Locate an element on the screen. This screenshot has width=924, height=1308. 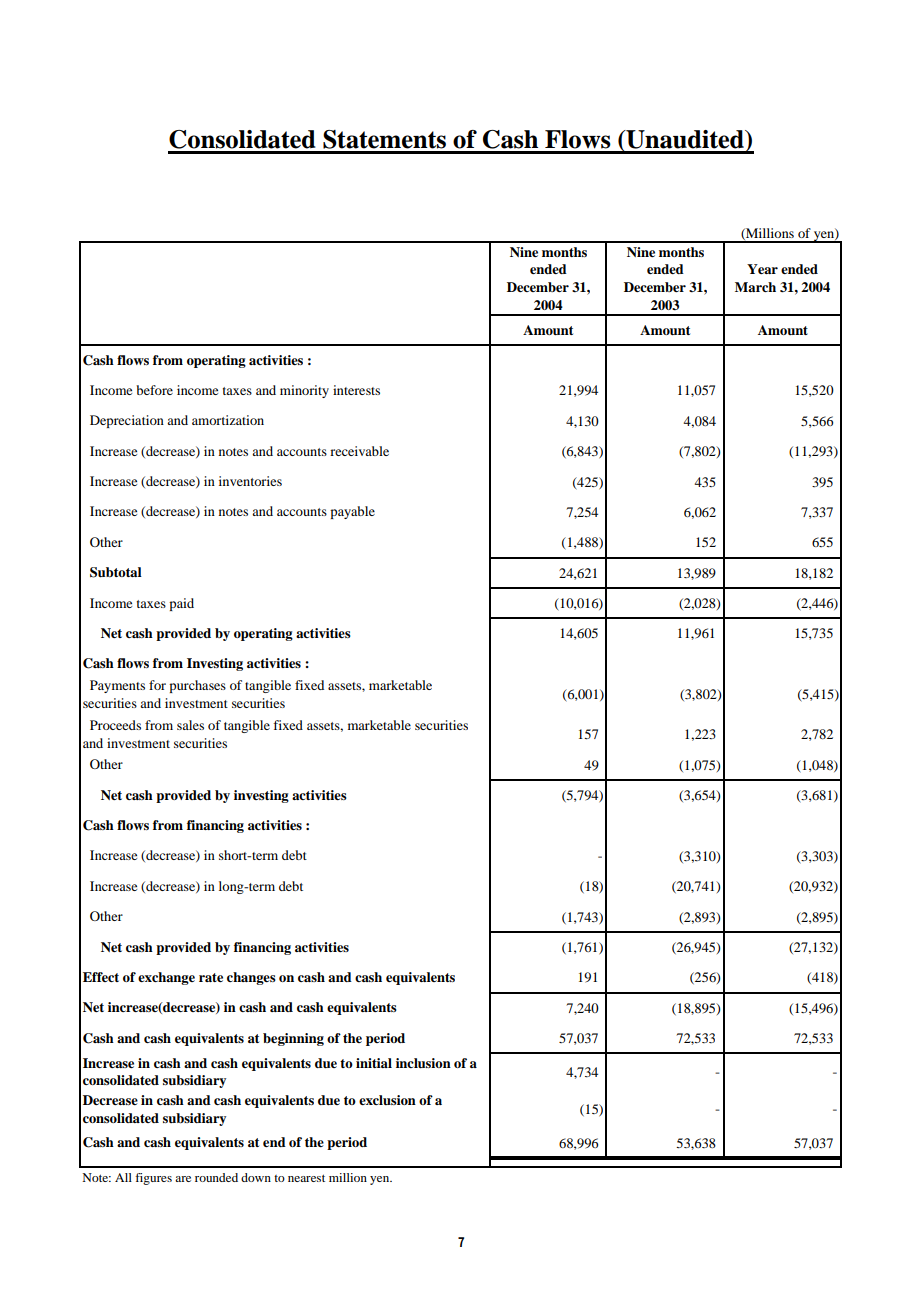
payable is located at coordinates (352, 512).
